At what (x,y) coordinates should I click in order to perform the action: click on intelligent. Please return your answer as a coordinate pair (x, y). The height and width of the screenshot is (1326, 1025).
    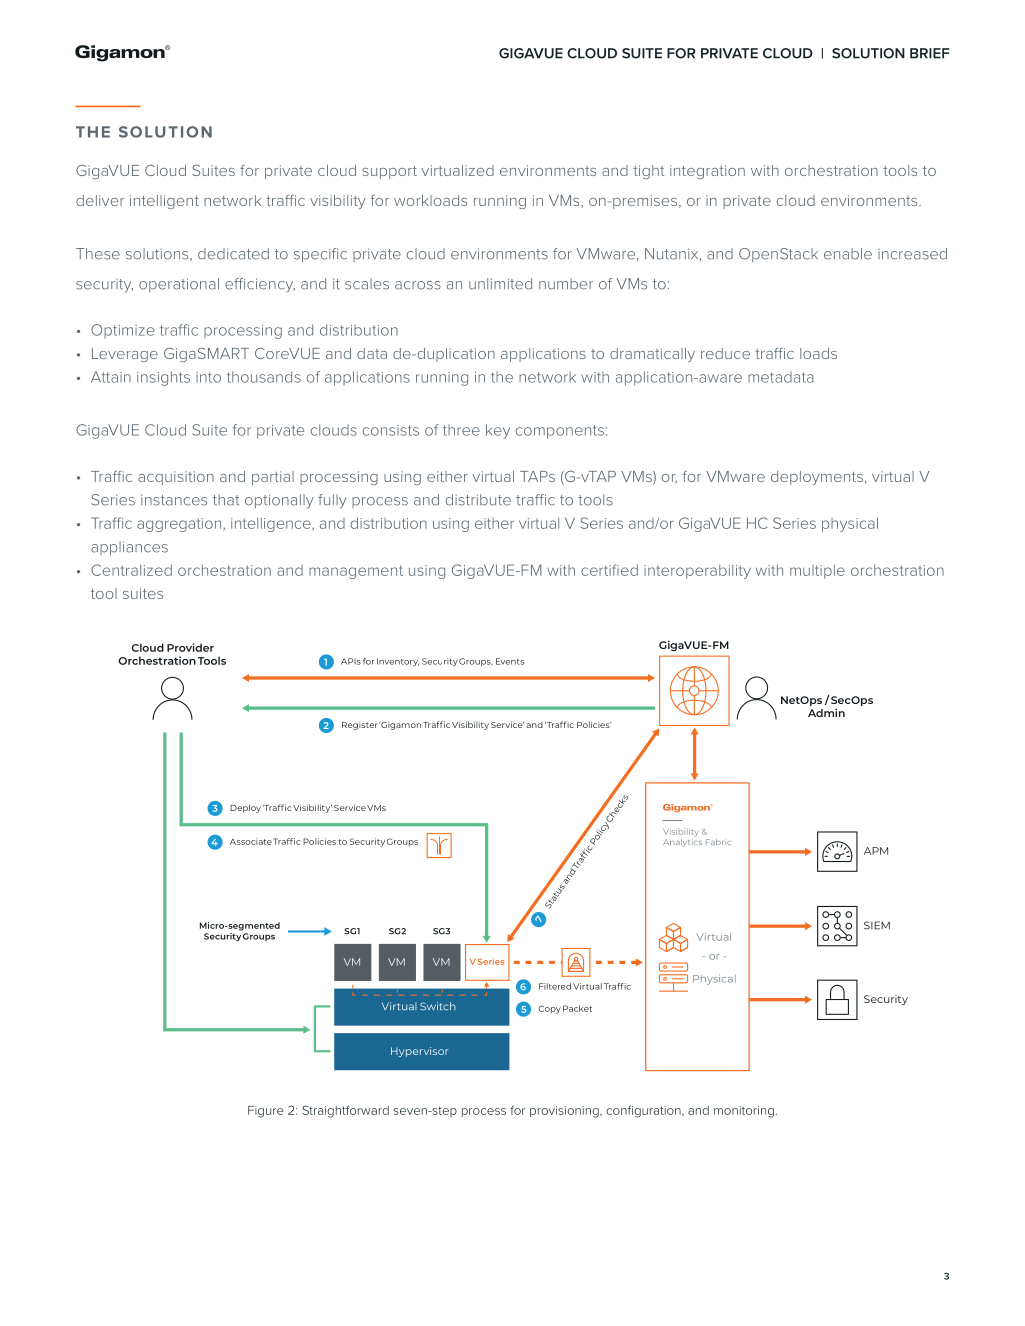
    Looking at the image, I should click on (164, 202).
